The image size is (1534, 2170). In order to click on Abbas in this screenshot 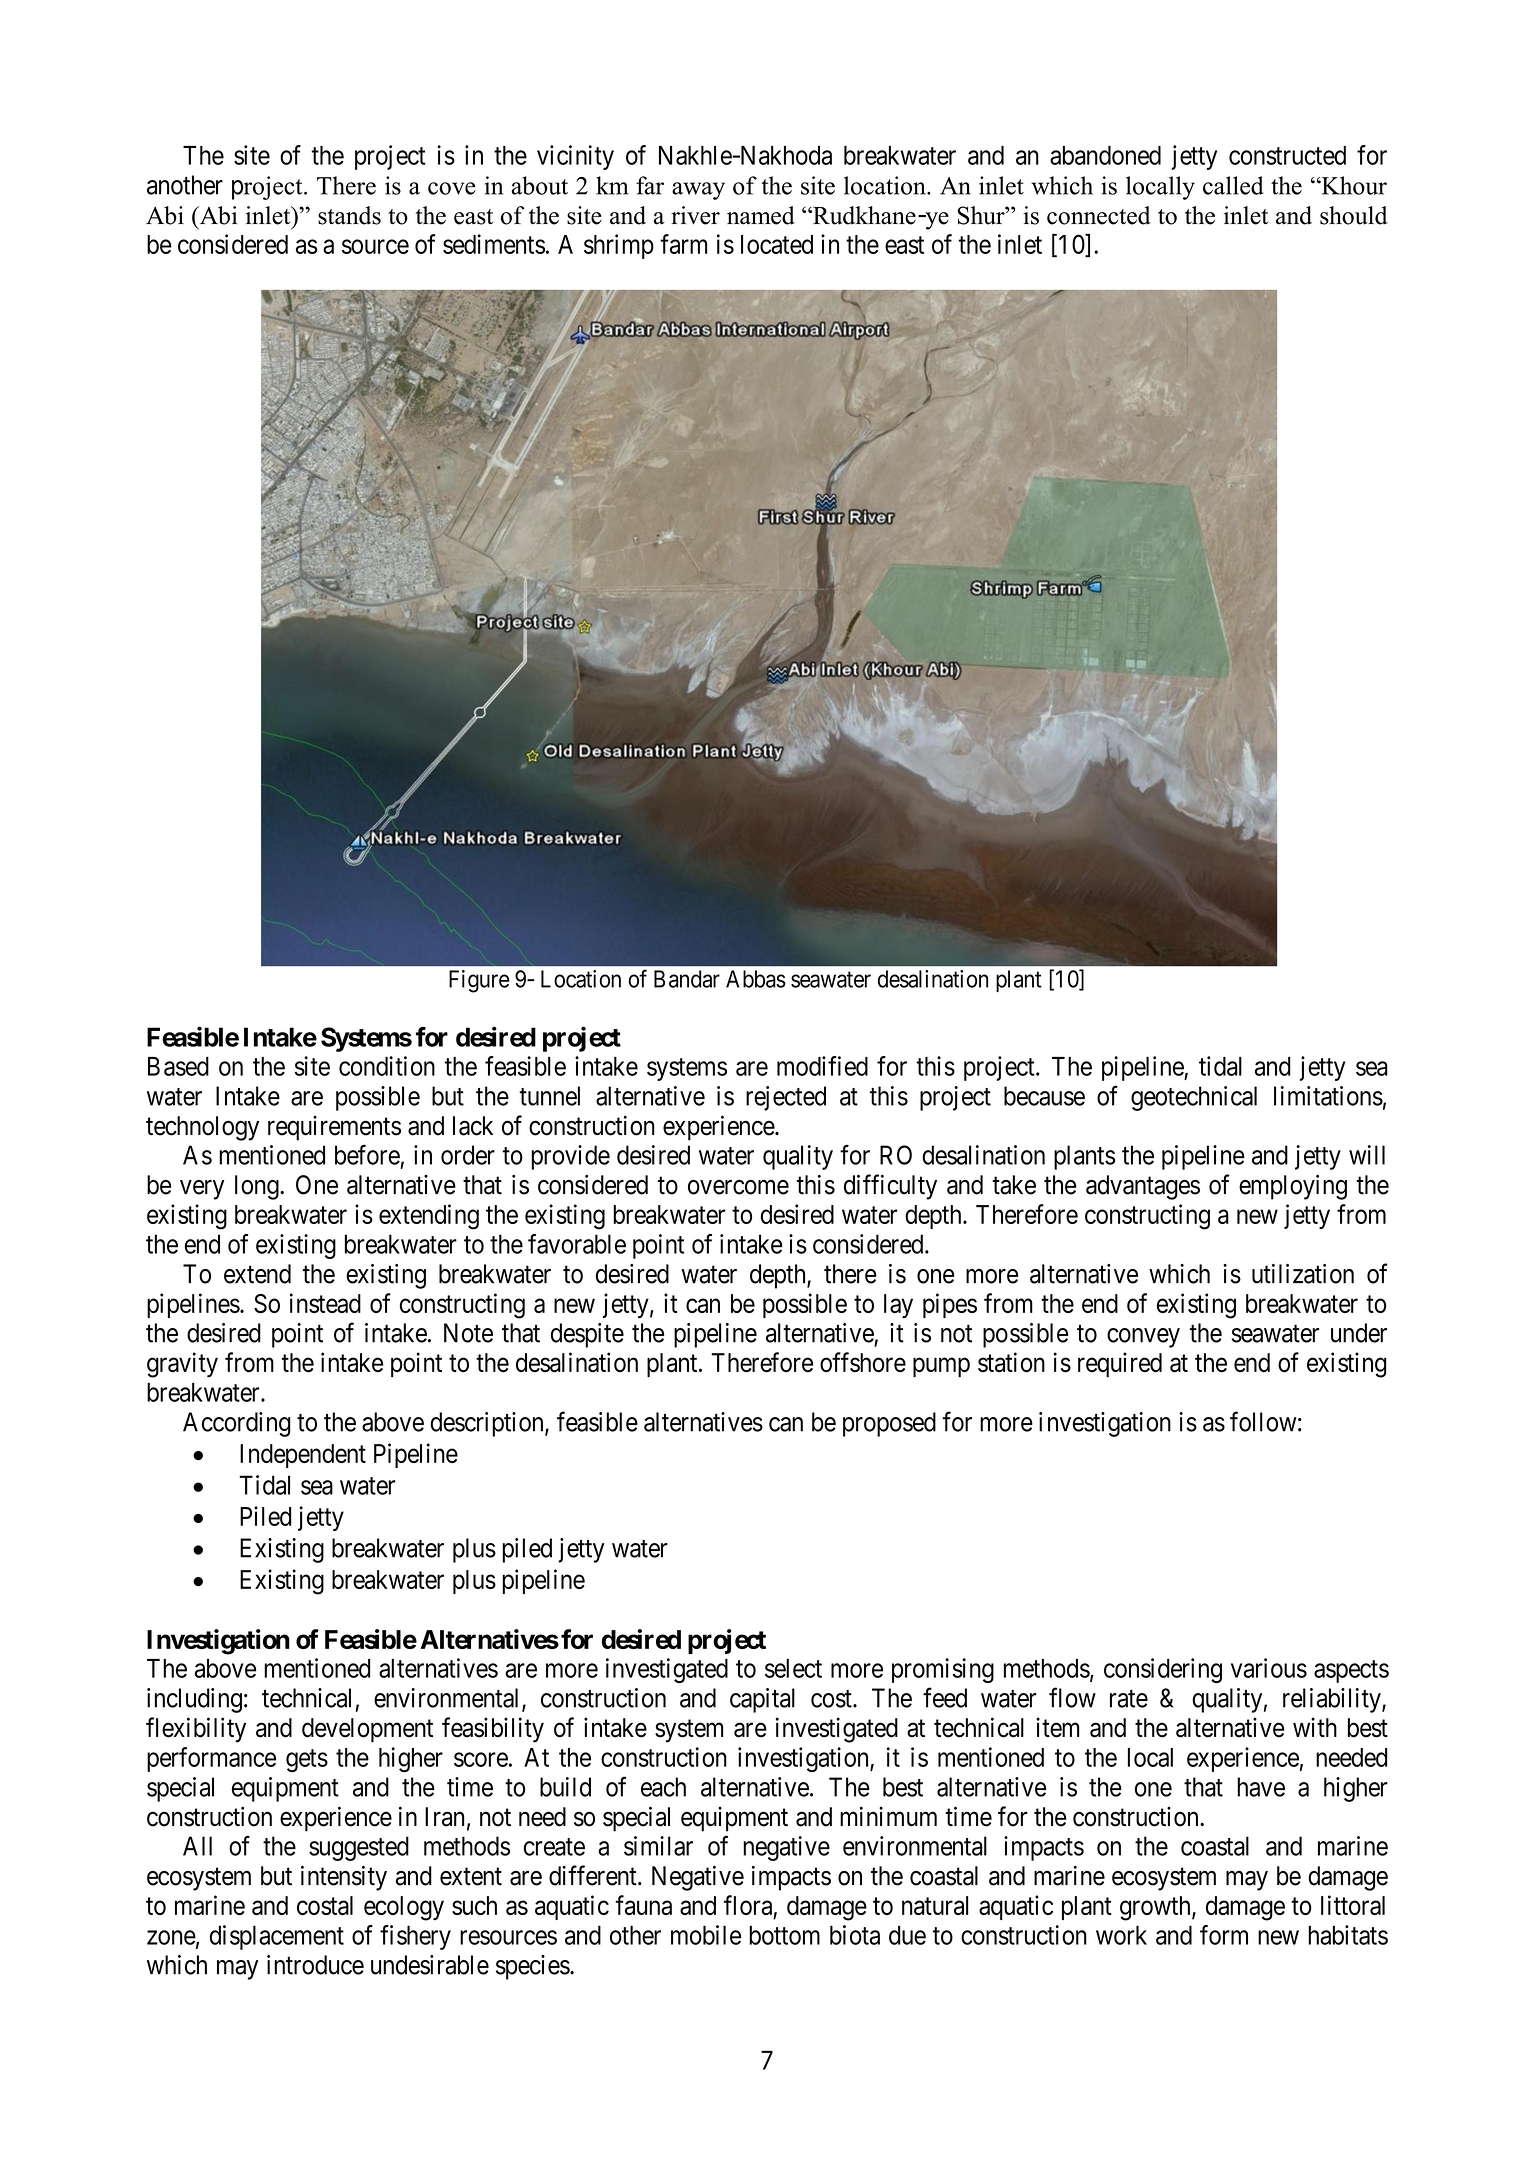, I will do `click(756, 979)`.
